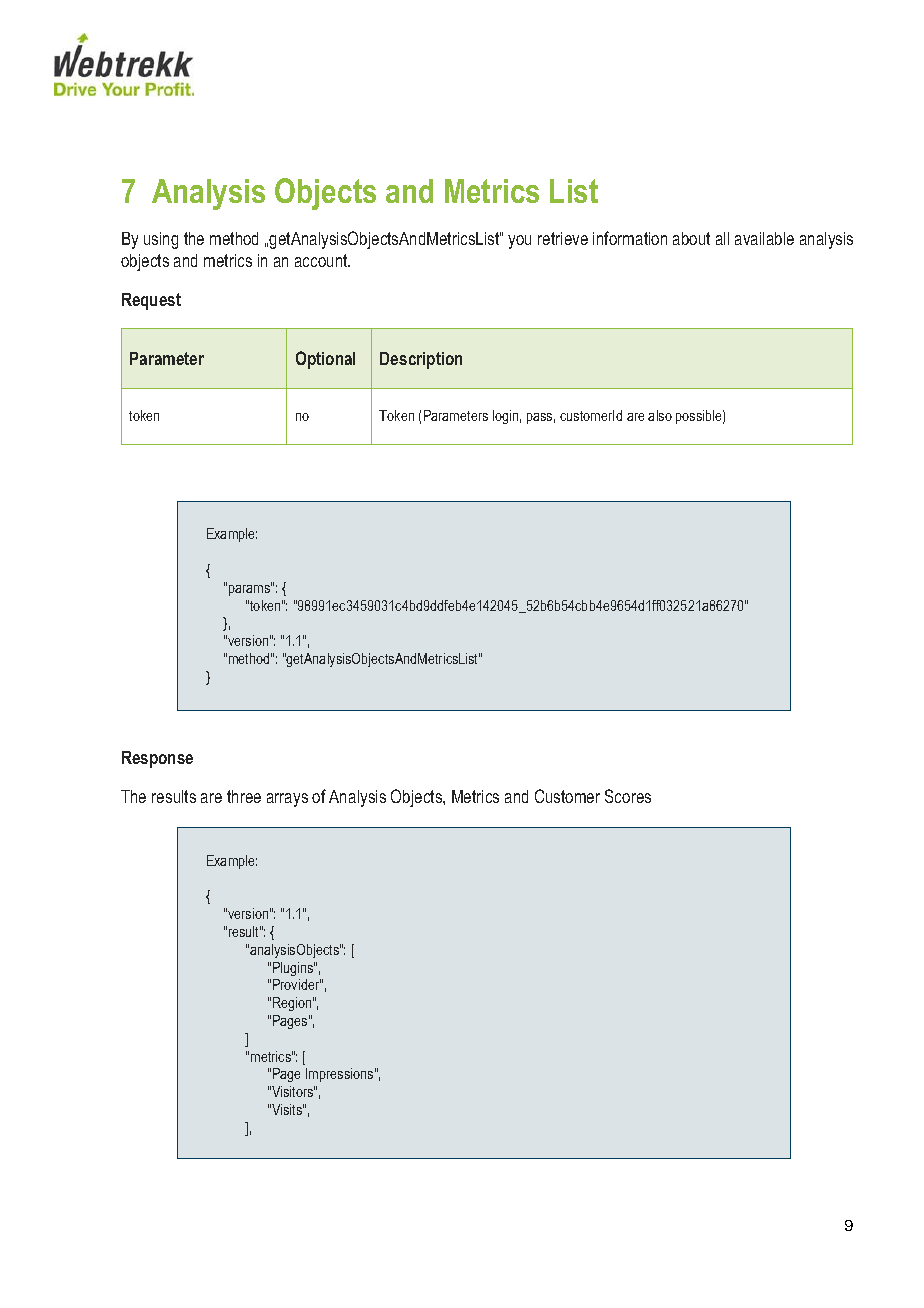  What do you see at coordinates (287, 800) in the image?
I see `arrays` at bounding box center [287, 800].
